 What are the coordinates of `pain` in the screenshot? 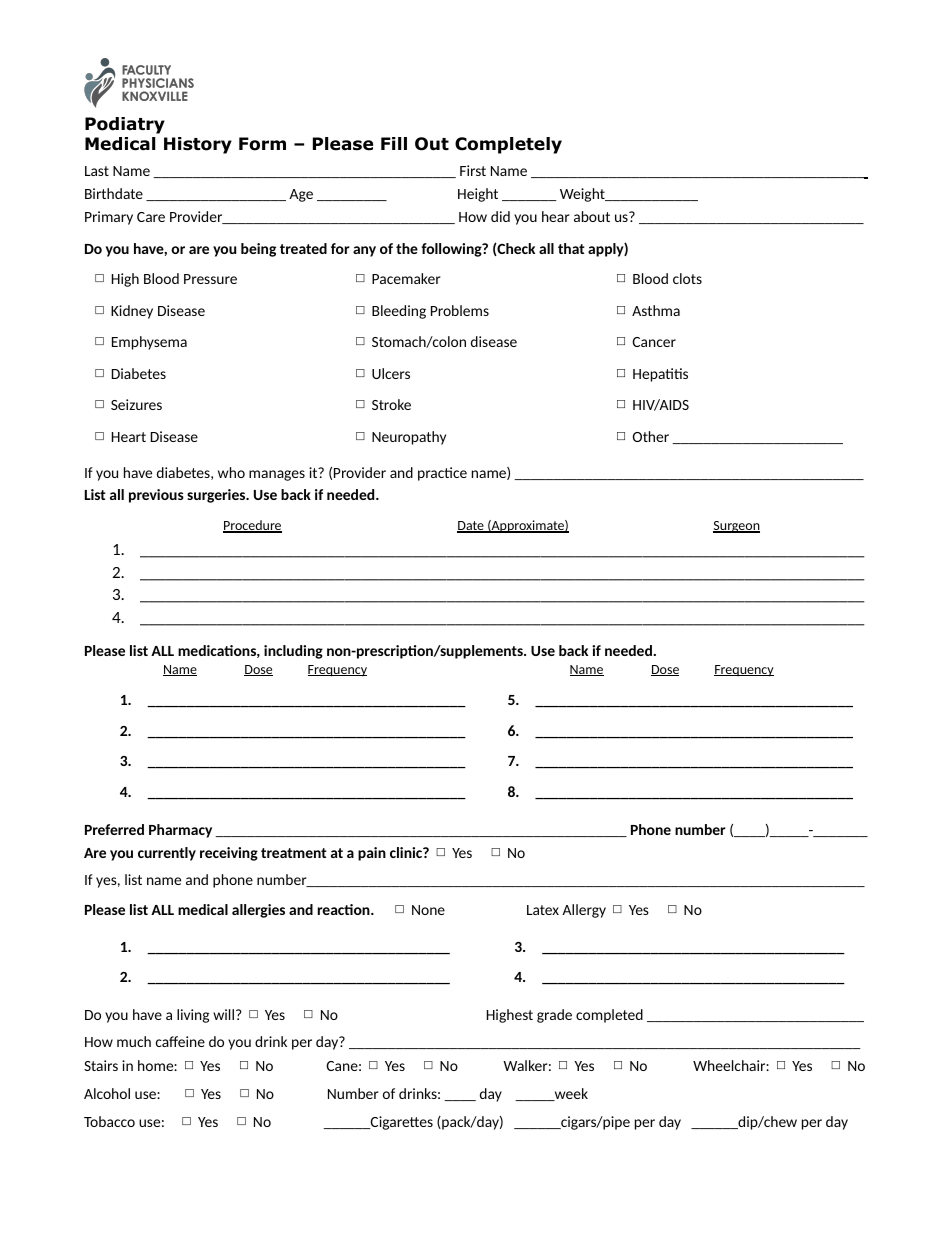 It's located at (372, 854).
